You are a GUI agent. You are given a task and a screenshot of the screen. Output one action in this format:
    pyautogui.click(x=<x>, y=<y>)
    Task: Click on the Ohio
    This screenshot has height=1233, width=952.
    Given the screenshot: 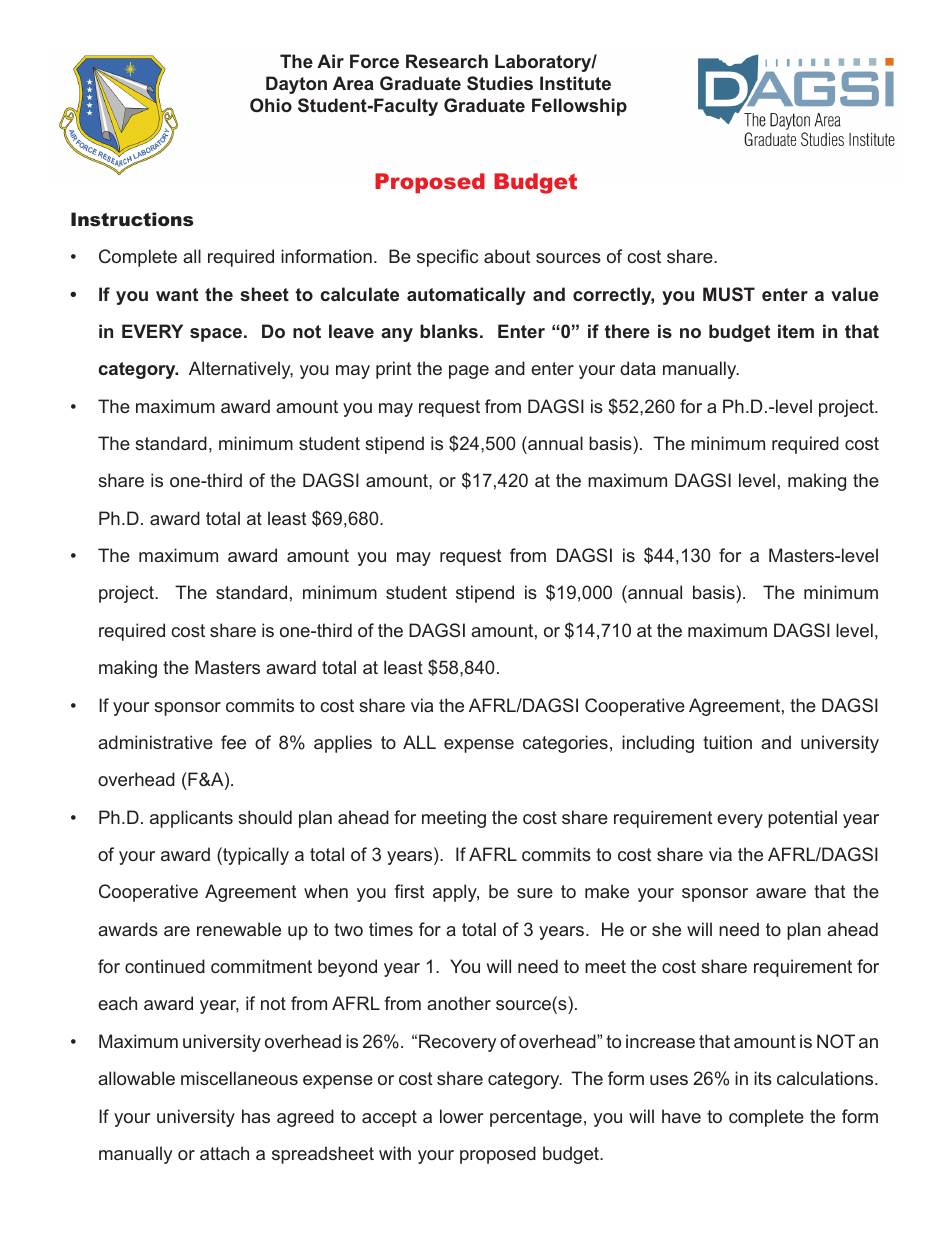 What is the action you would take?
    pyautogui.click(x=271, y=105)
